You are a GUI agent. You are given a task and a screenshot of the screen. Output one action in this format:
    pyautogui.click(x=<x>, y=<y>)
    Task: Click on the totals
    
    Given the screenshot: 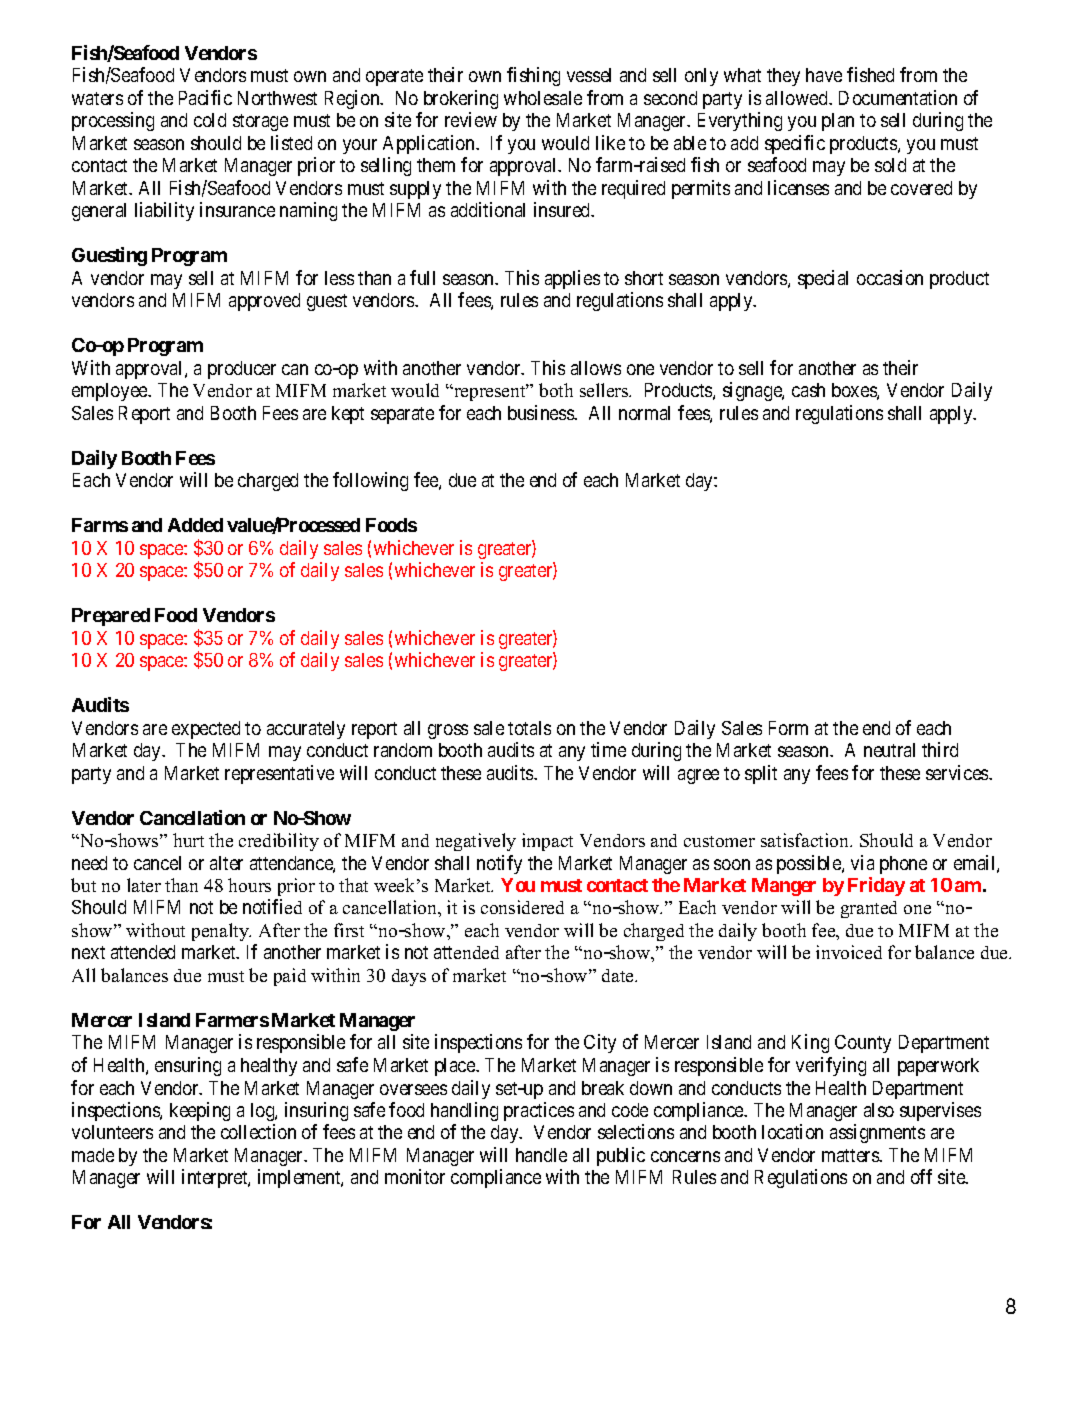 What is the action you would take?
    pyautogui.click(x=529, y=728)
